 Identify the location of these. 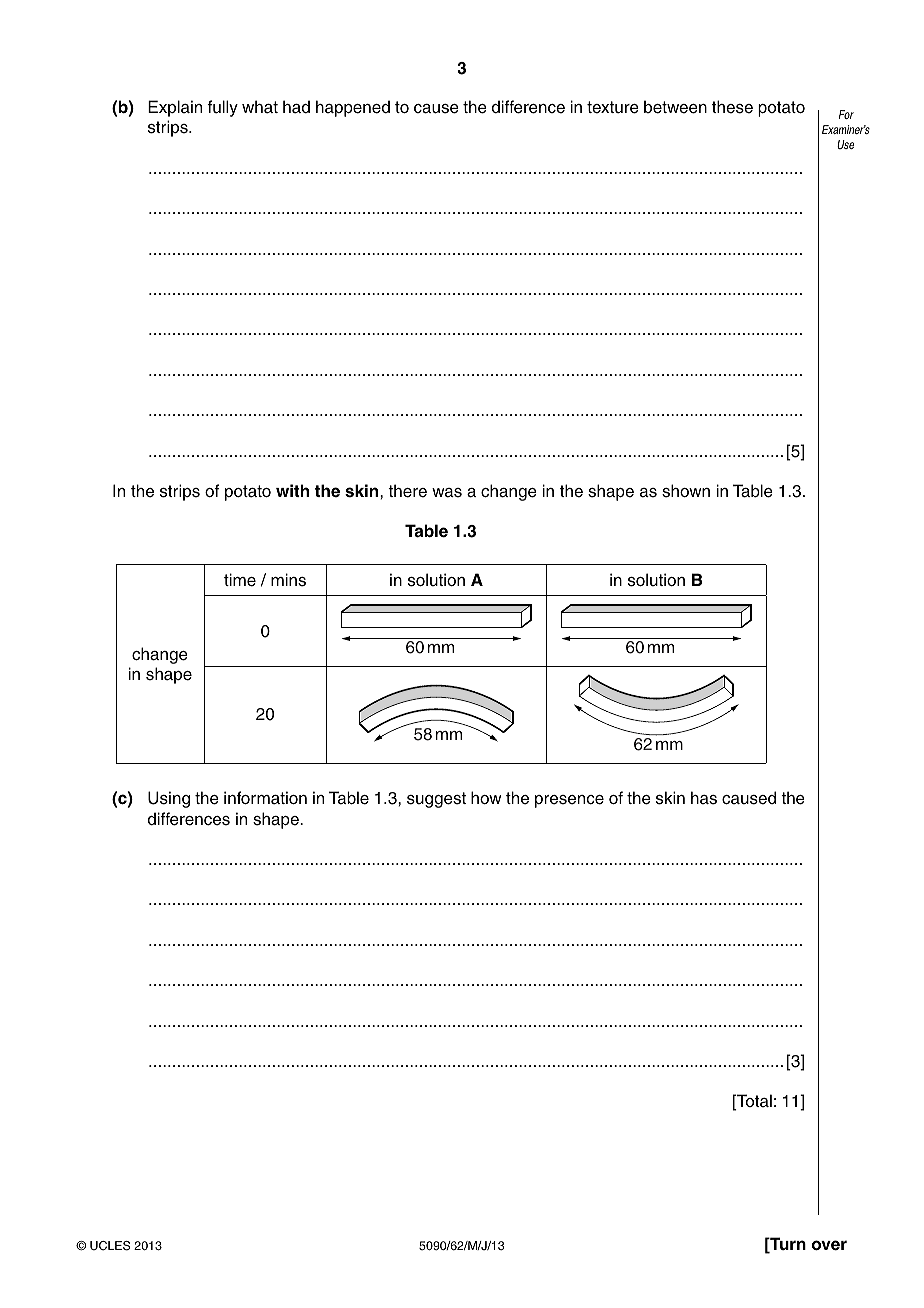
(732, 107).
